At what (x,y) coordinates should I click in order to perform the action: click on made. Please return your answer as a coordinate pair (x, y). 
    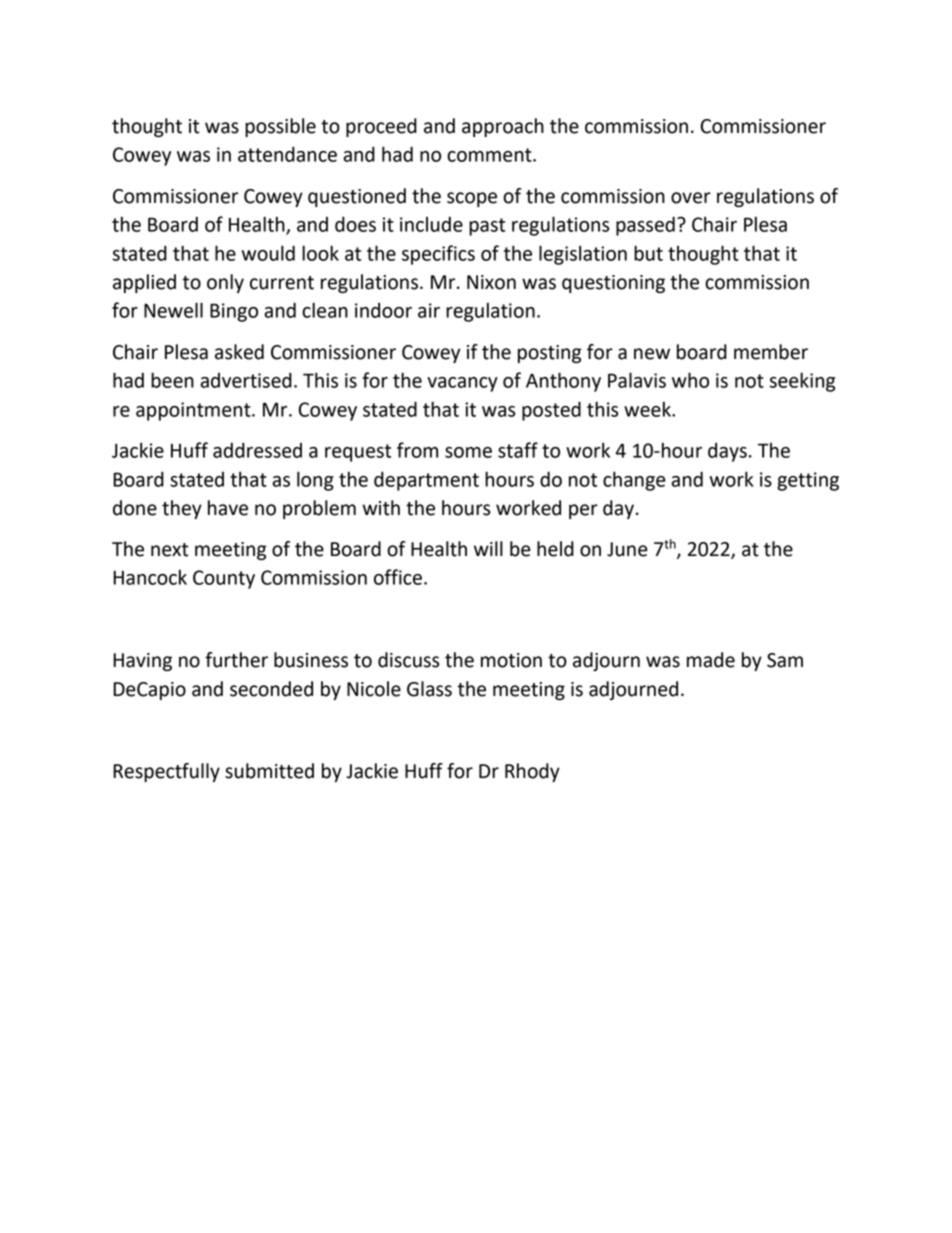
    Looking at the image, I should click on (711, 660).
